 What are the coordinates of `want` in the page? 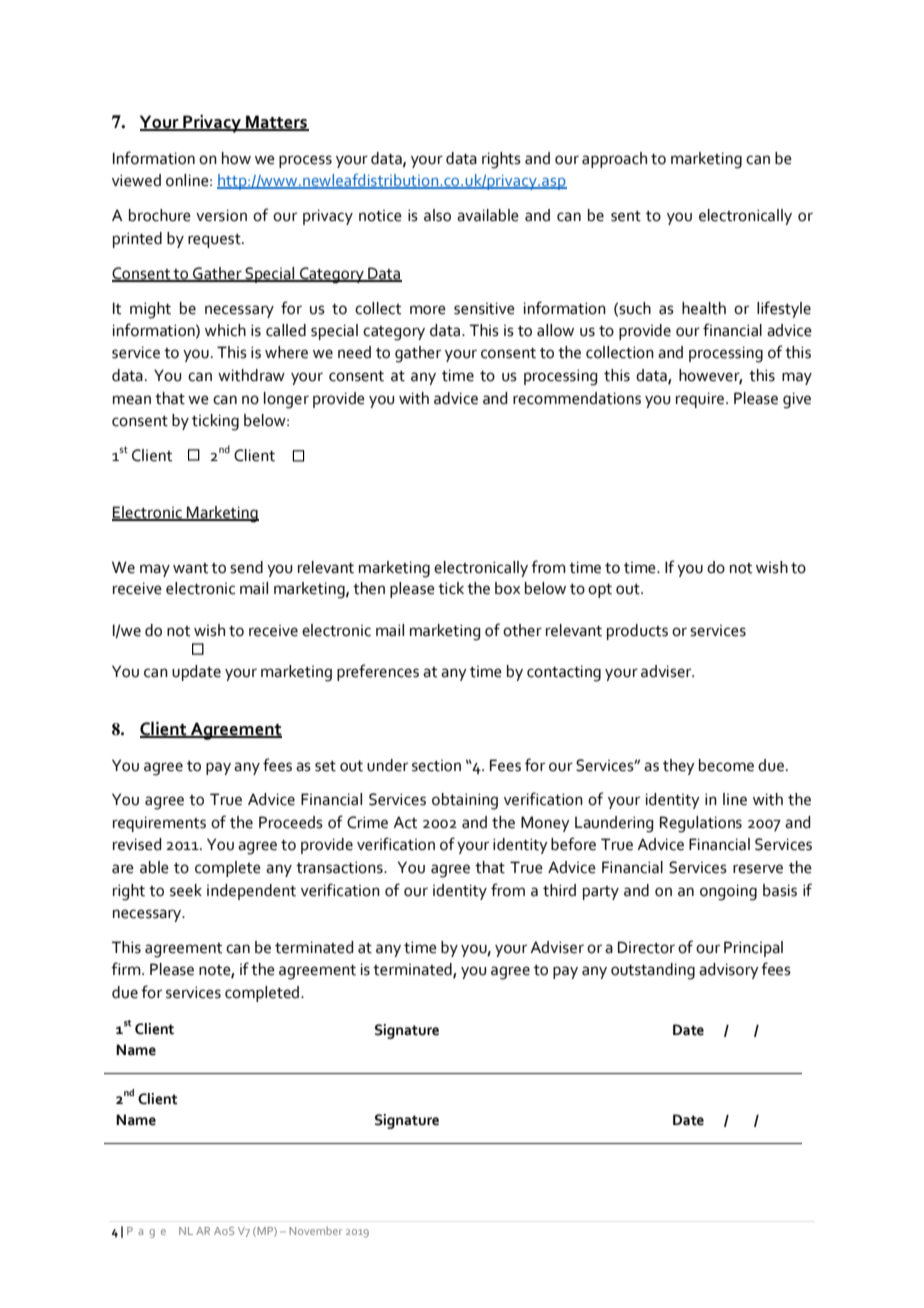 It's located at (190, 568).
